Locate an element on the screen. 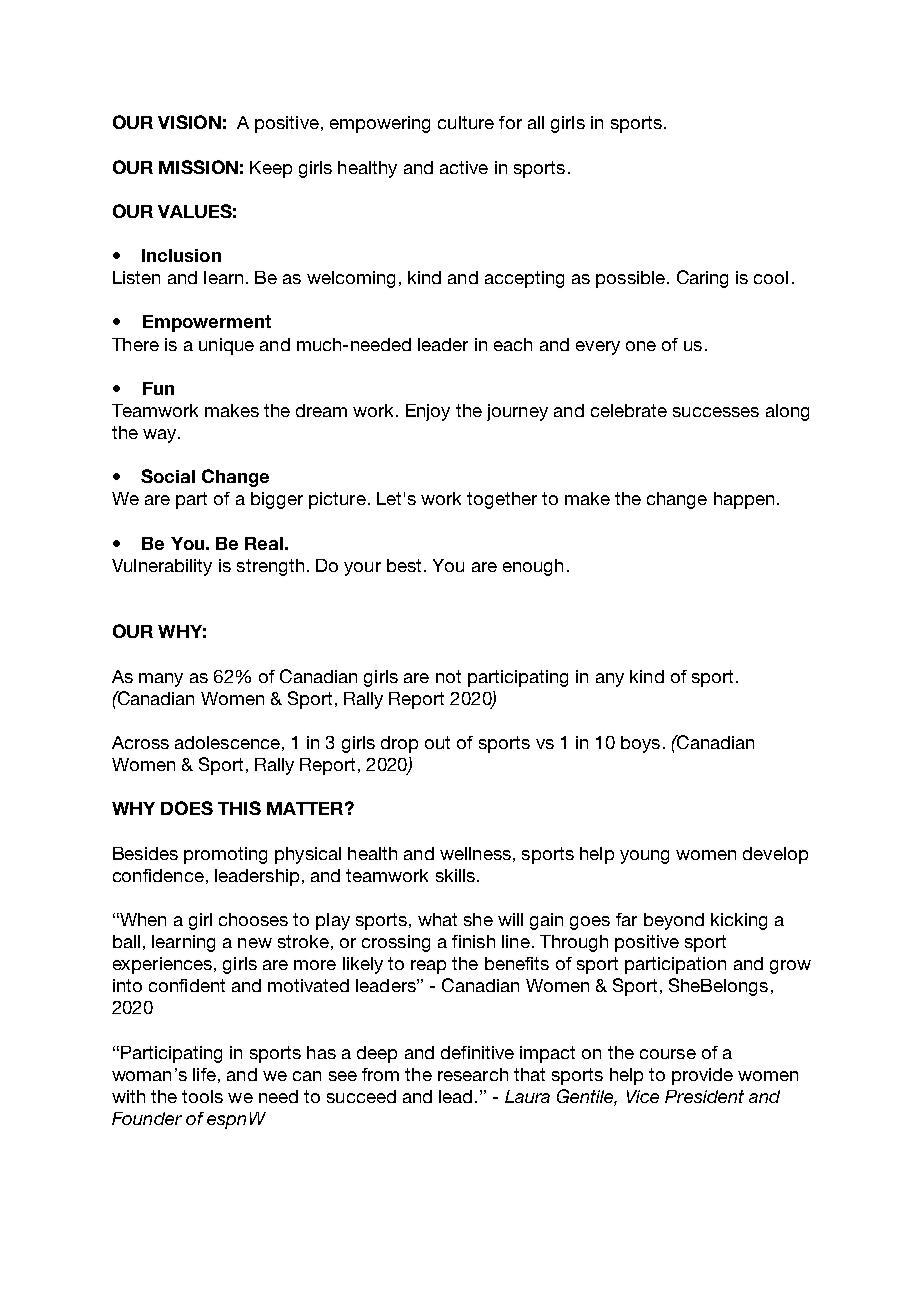 The height and width of the screenshot is (1308, 924). happen is located at coordinates (744, 500).
